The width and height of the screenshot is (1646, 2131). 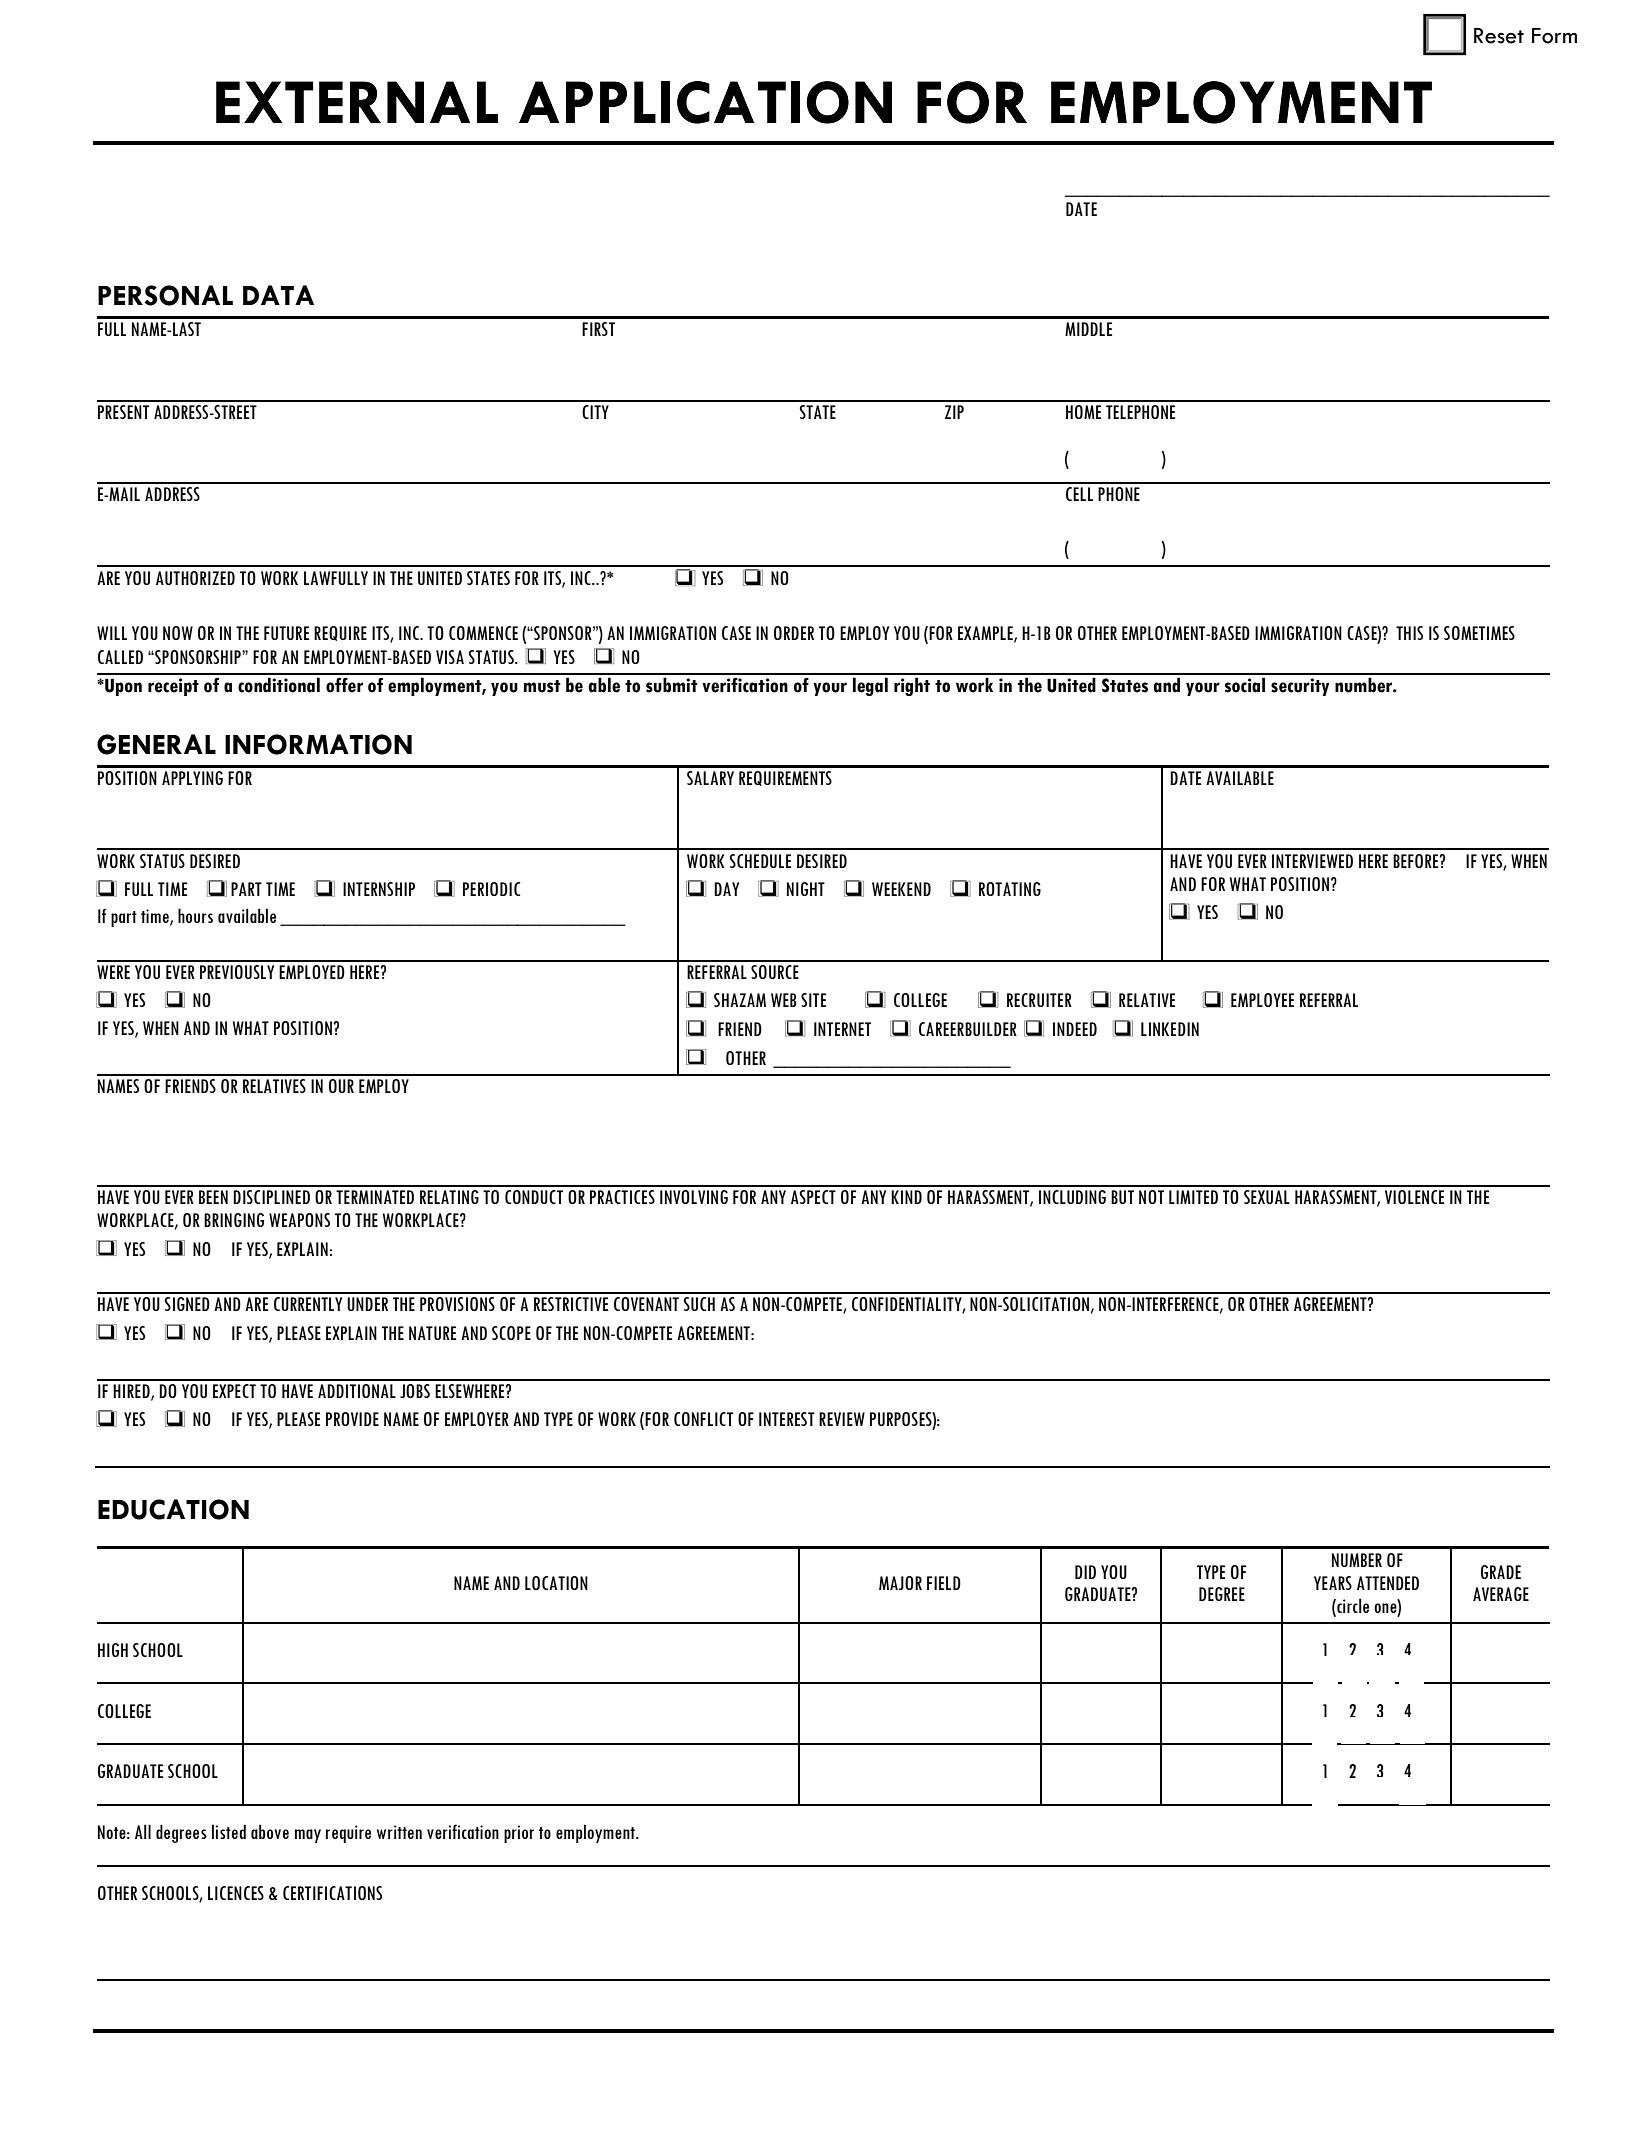 What do you see at coordinates (195, 578) in the screenshot?
I see `AUTHORIZED` at bounding box center [195, 578].
